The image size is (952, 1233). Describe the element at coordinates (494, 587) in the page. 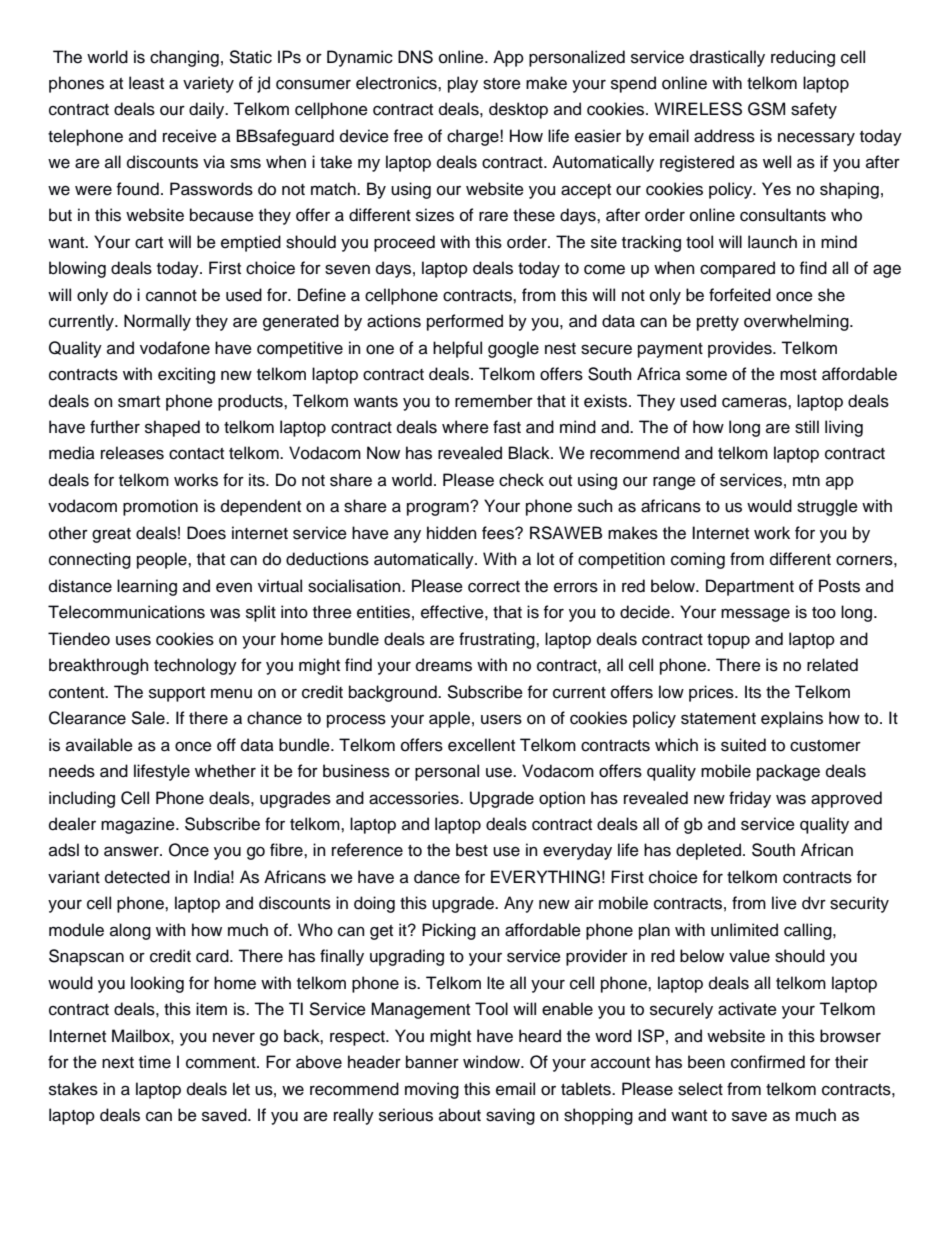

I see `correct` at that location.
